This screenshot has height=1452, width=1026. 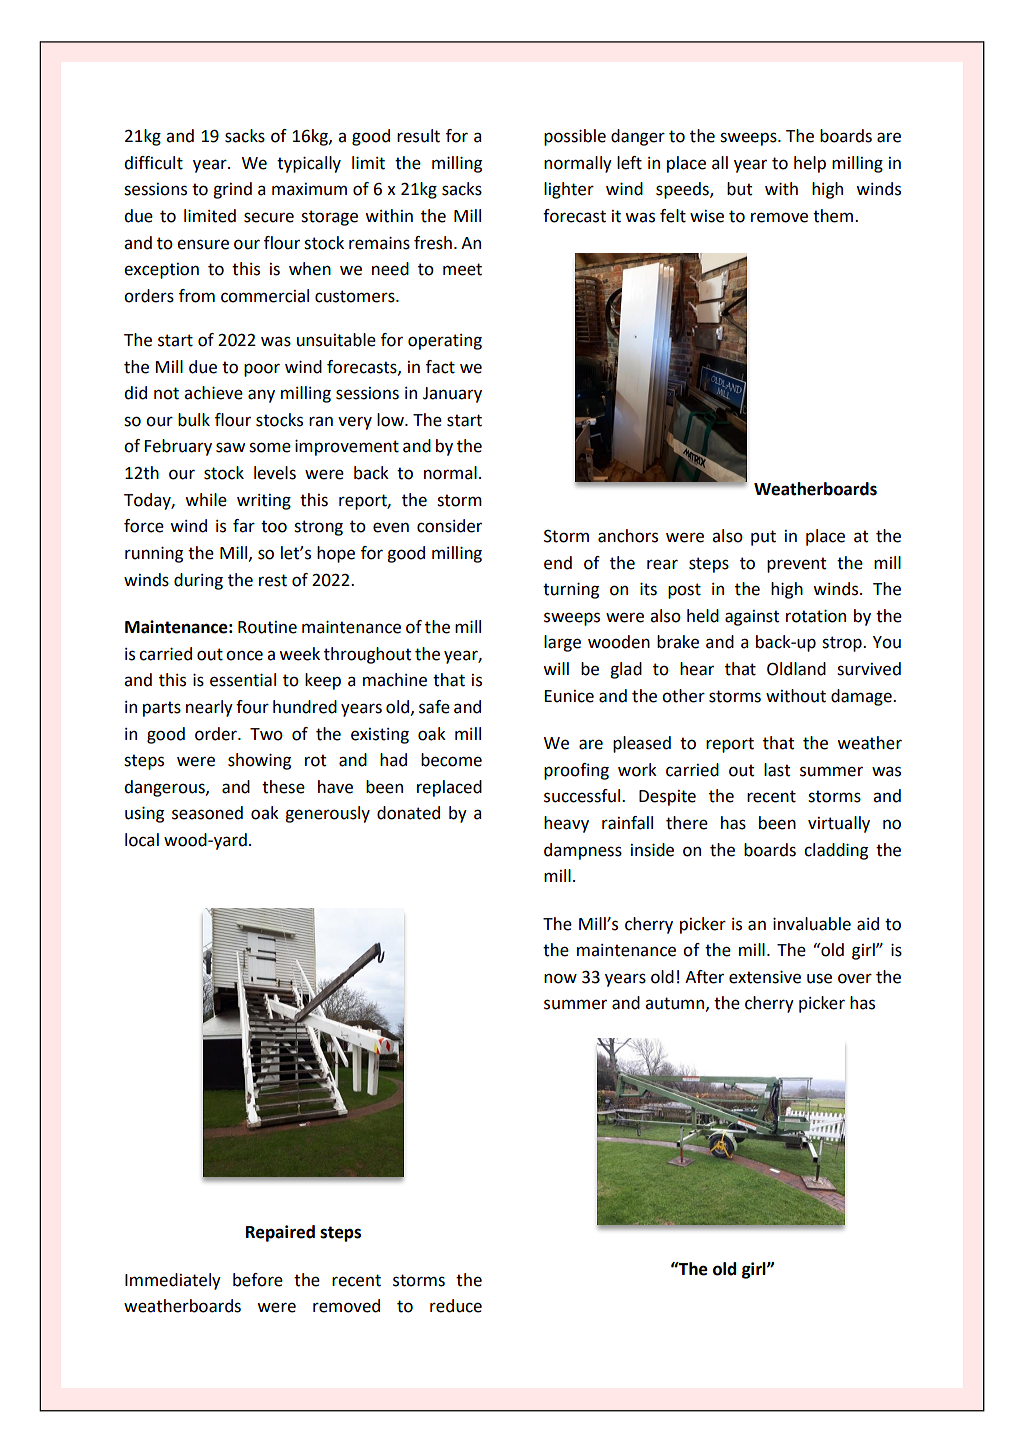 What do you see at coordinates (456, 1306) in the screenshot?
I see `reduce` at bounding box center [456, 1306].
